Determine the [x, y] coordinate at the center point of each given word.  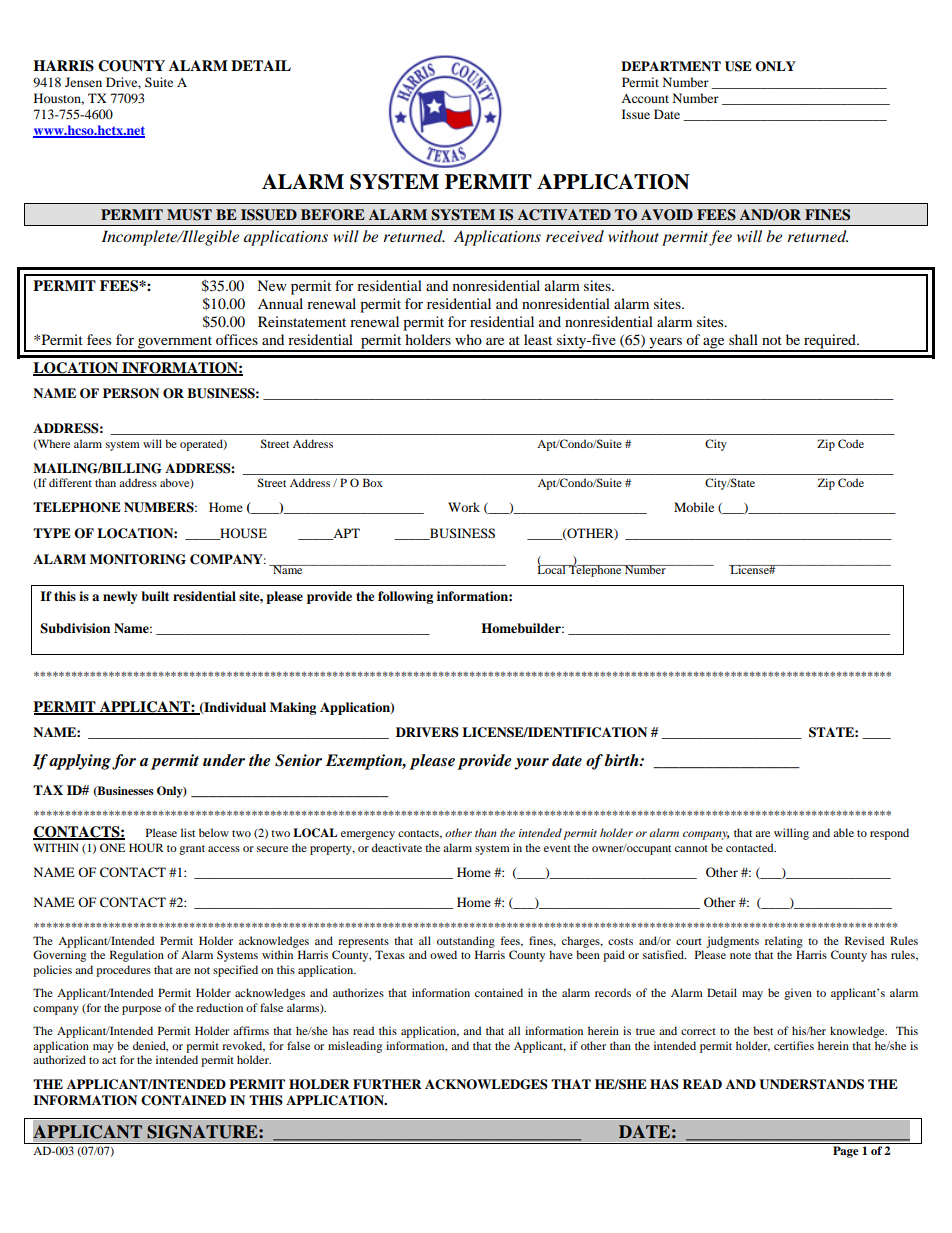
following [405, 597]
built [155, 596]
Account [645, 98]
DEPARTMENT [671, 66]
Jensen [83, 82]
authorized [59, 1059]
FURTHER [387, 1084]
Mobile [694, 507]
